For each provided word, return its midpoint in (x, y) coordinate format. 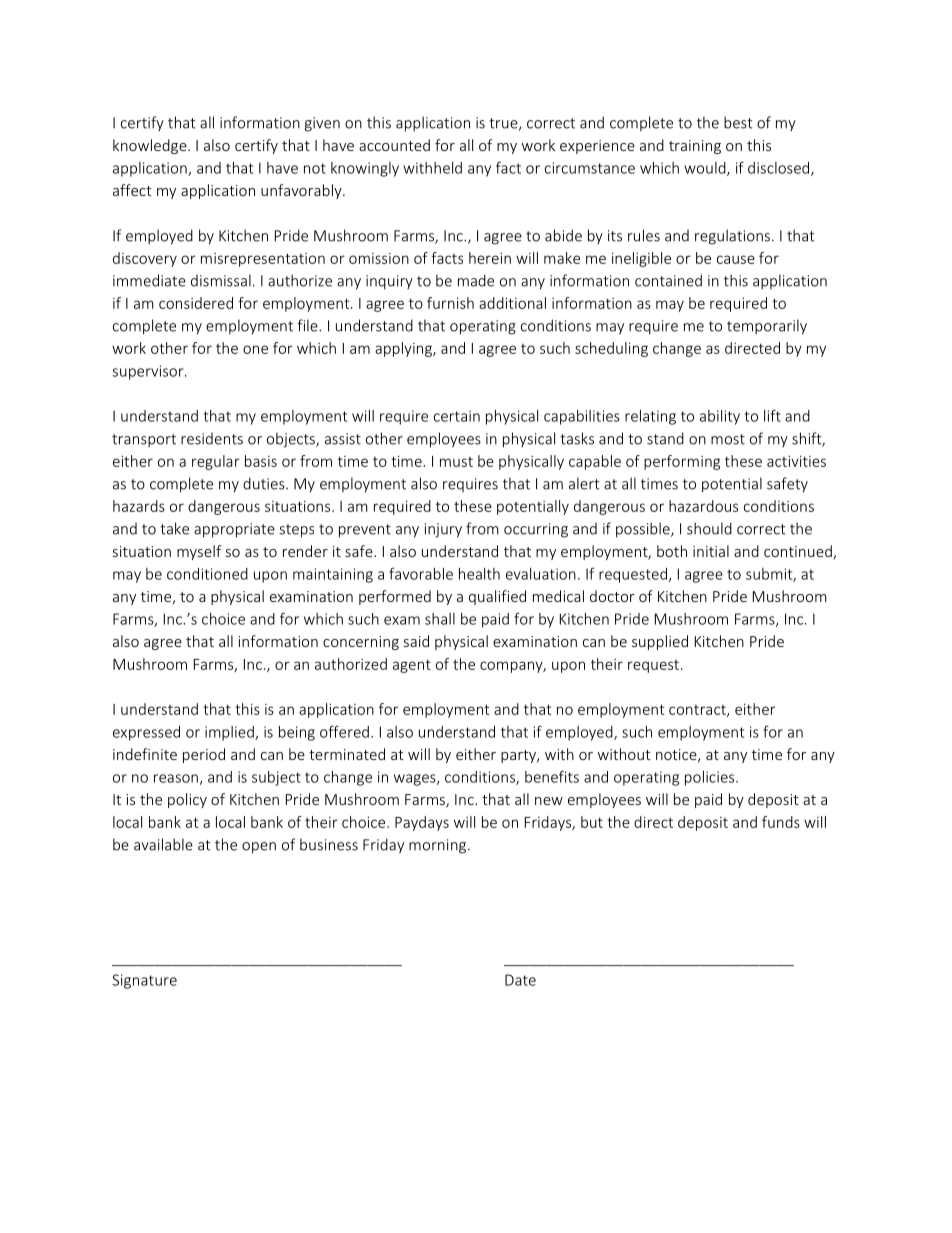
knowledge (151, 146)
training (695, 147)
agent (412, 666)
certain (457, 416)
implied (230, 733)
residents (212, 439)
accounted (394, 145)
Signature (144, 981)
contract (698, 711)
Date (520, 980)
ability (720, 417)
